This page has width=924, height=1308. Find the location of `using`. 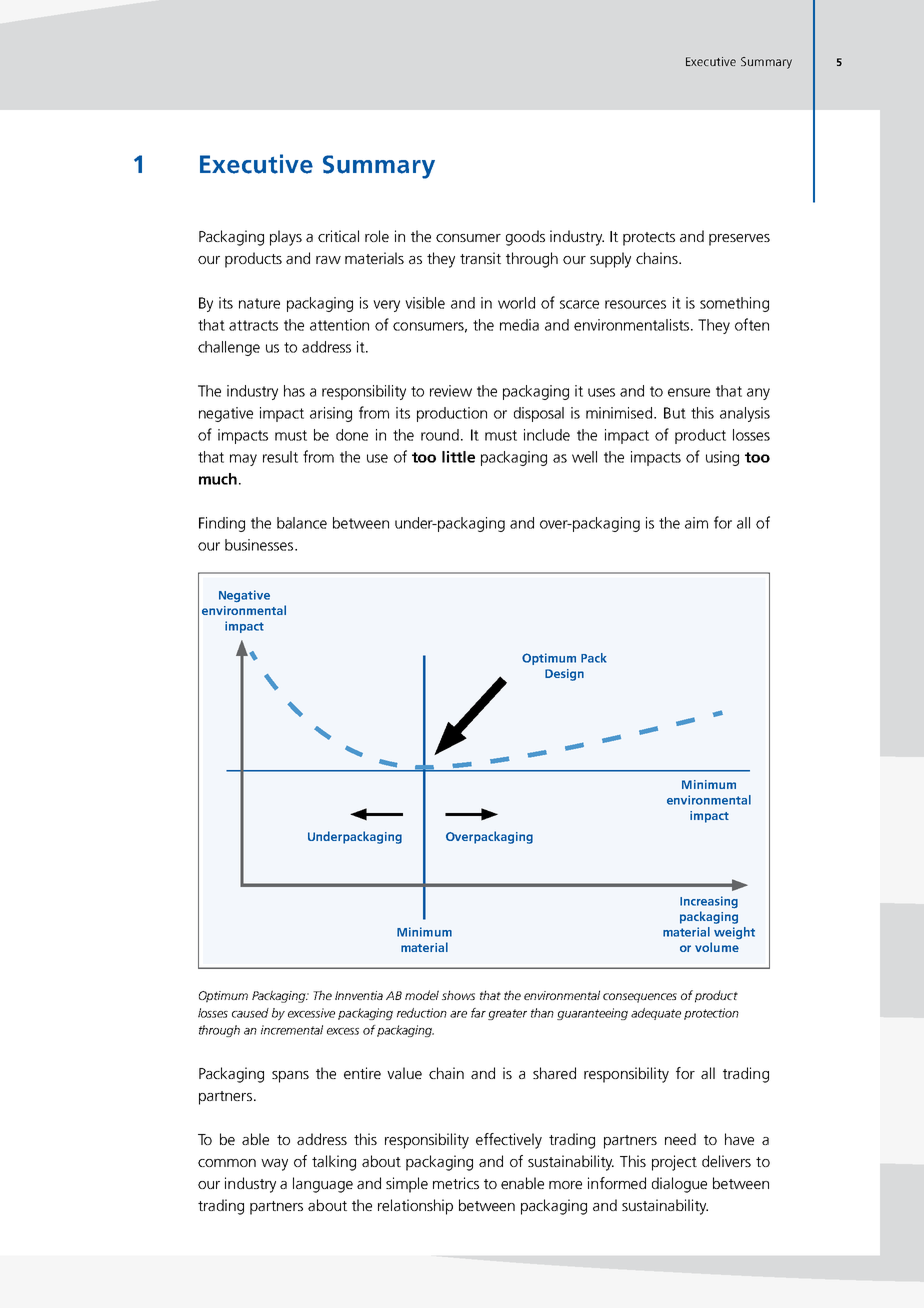

using is located at coordinates (722, 458).
